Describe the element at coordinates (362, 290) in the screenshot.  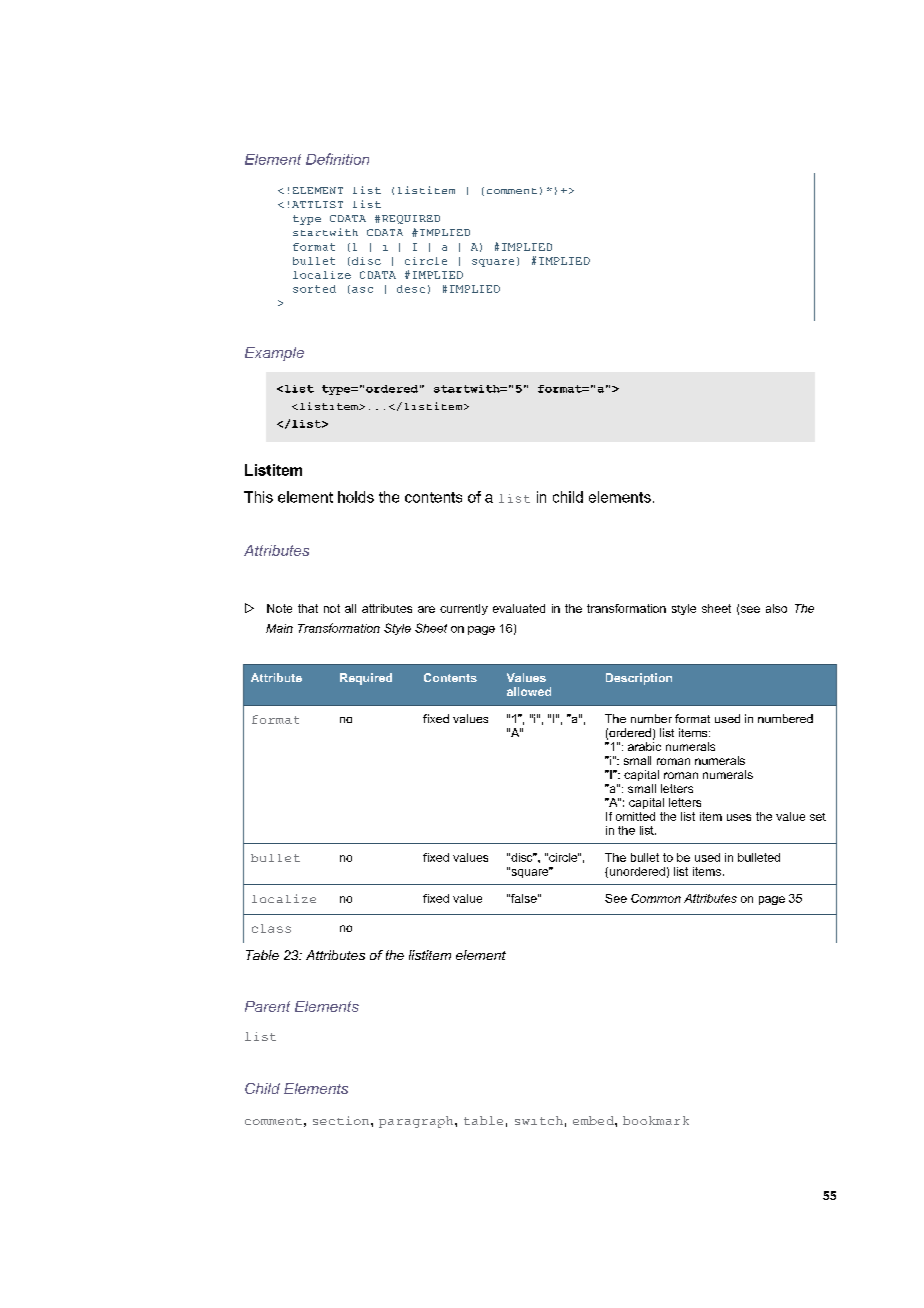
I see `asc` at that location.
